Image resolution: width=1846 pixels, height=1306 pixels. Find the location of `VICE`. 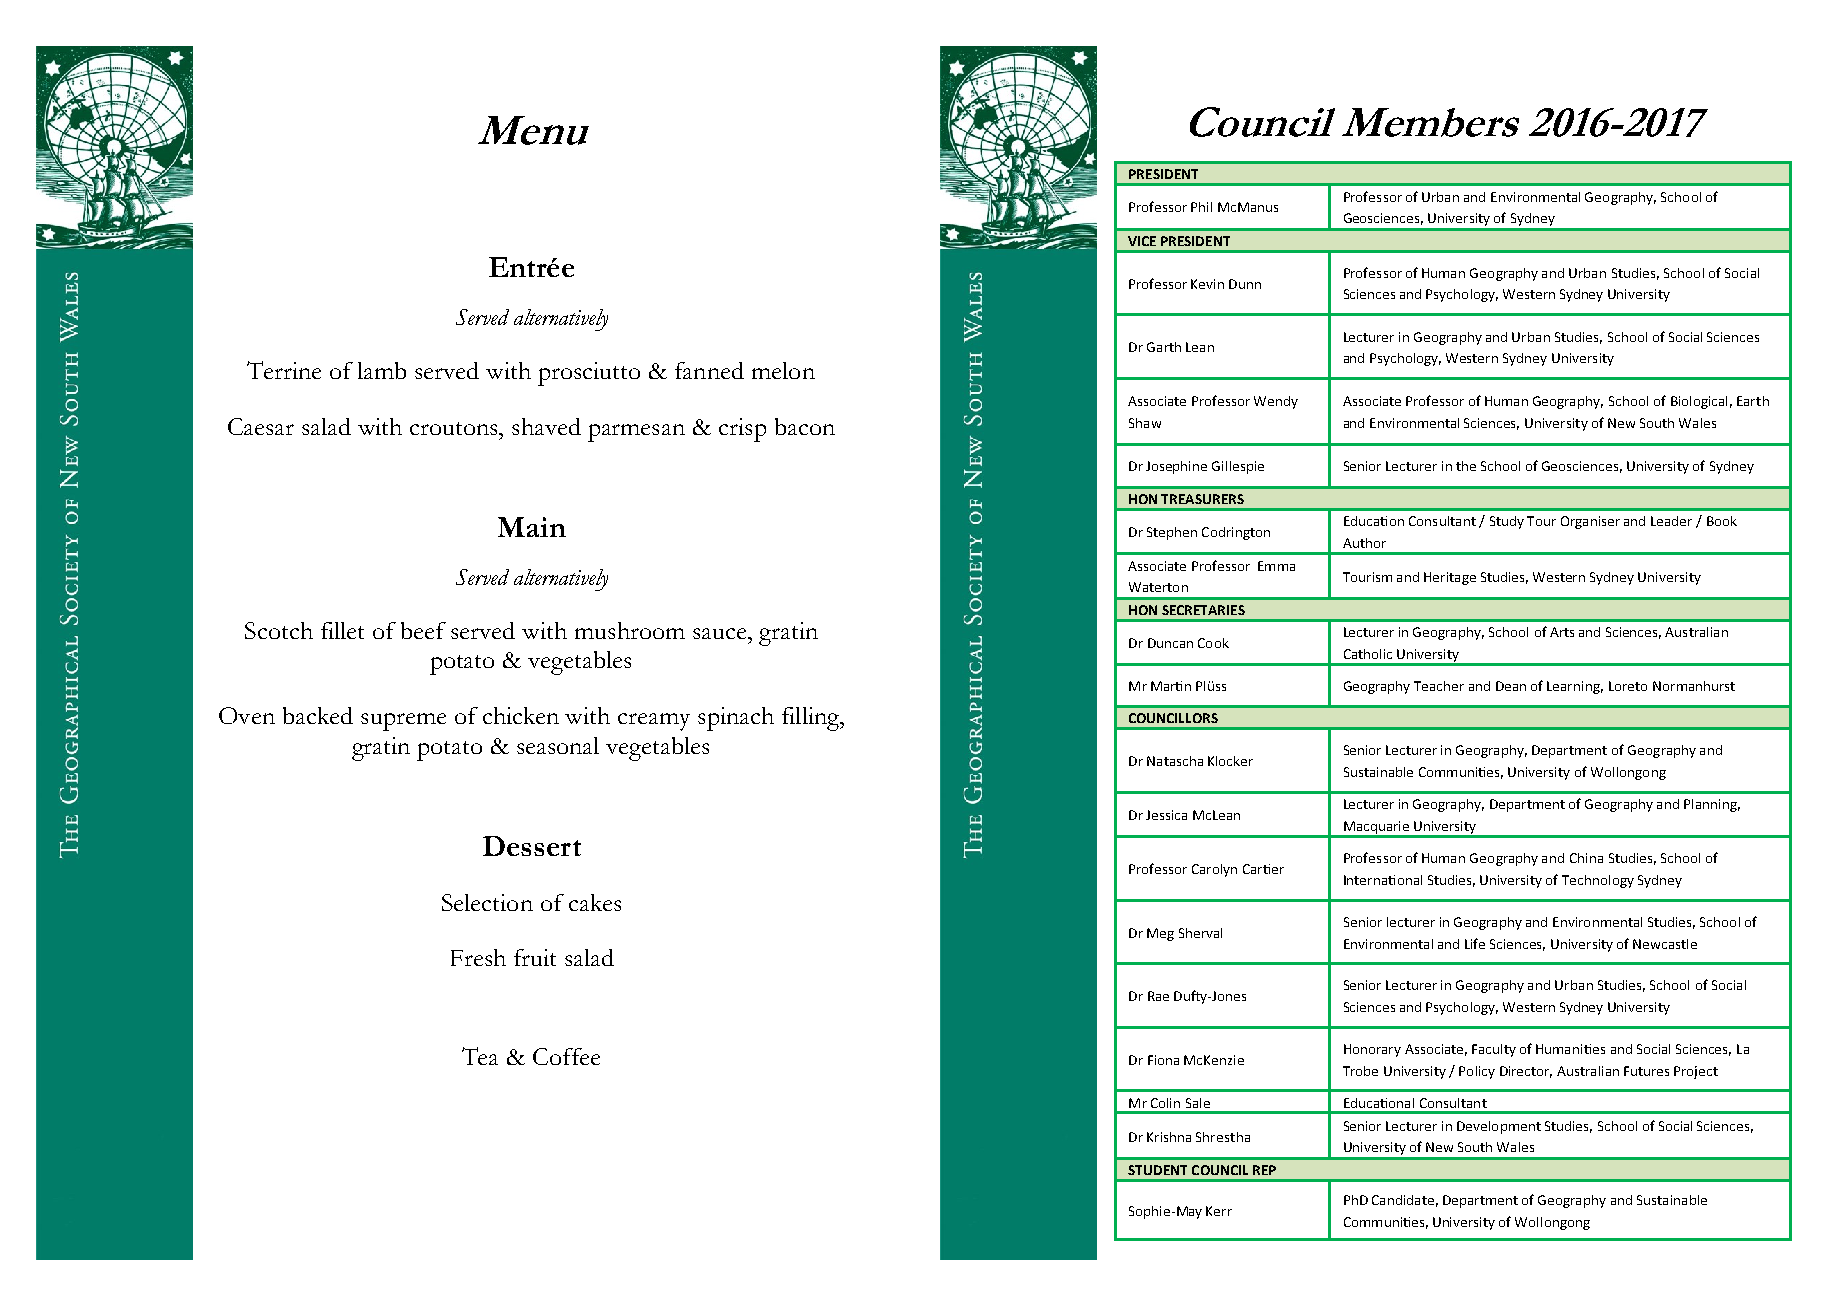

VICE is located at coordinates (1142, 241).
